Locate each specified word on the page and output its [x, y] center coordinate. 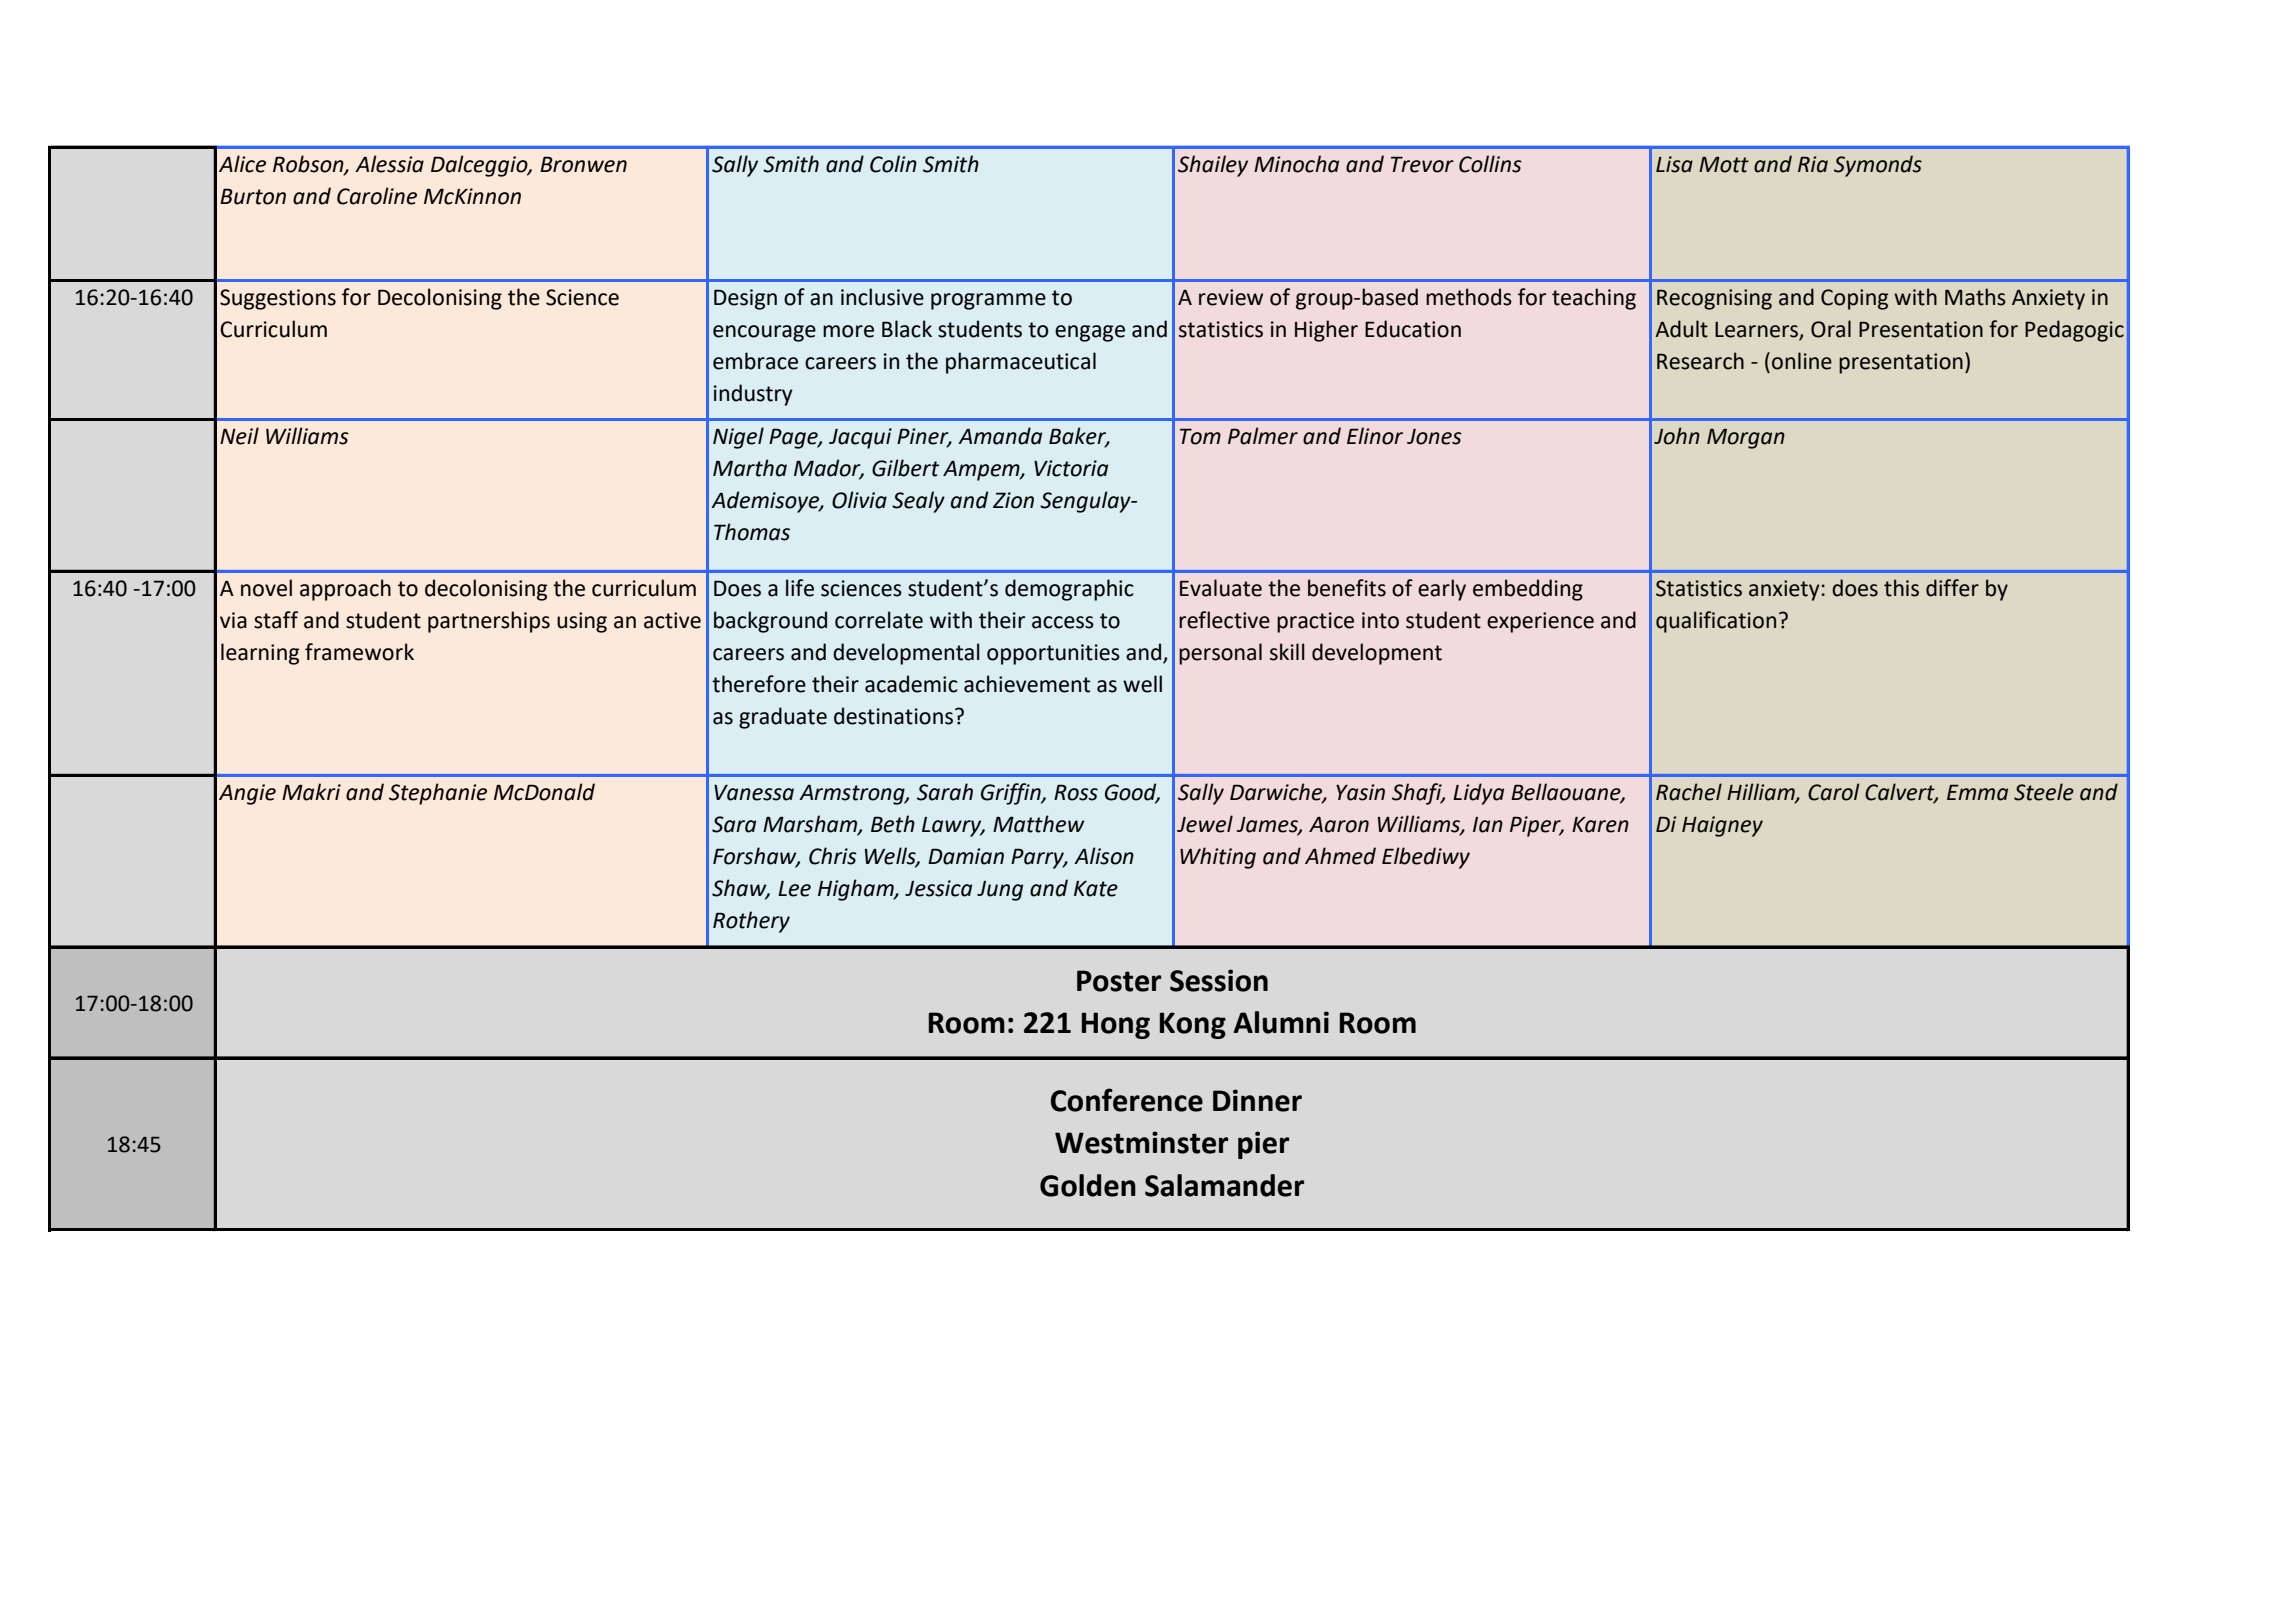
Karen [1600, 825]
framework [359, 652]
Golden [1088, 1185]
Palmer [1263, 436]
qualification [1716, 622]
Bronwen [583, 164]
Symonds [1878, 166]
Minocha [1296, 164]
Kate [1096, 889]
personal [1220, 654]
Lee [794, 889]
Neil [239, 436]
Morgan [1746, 438]
